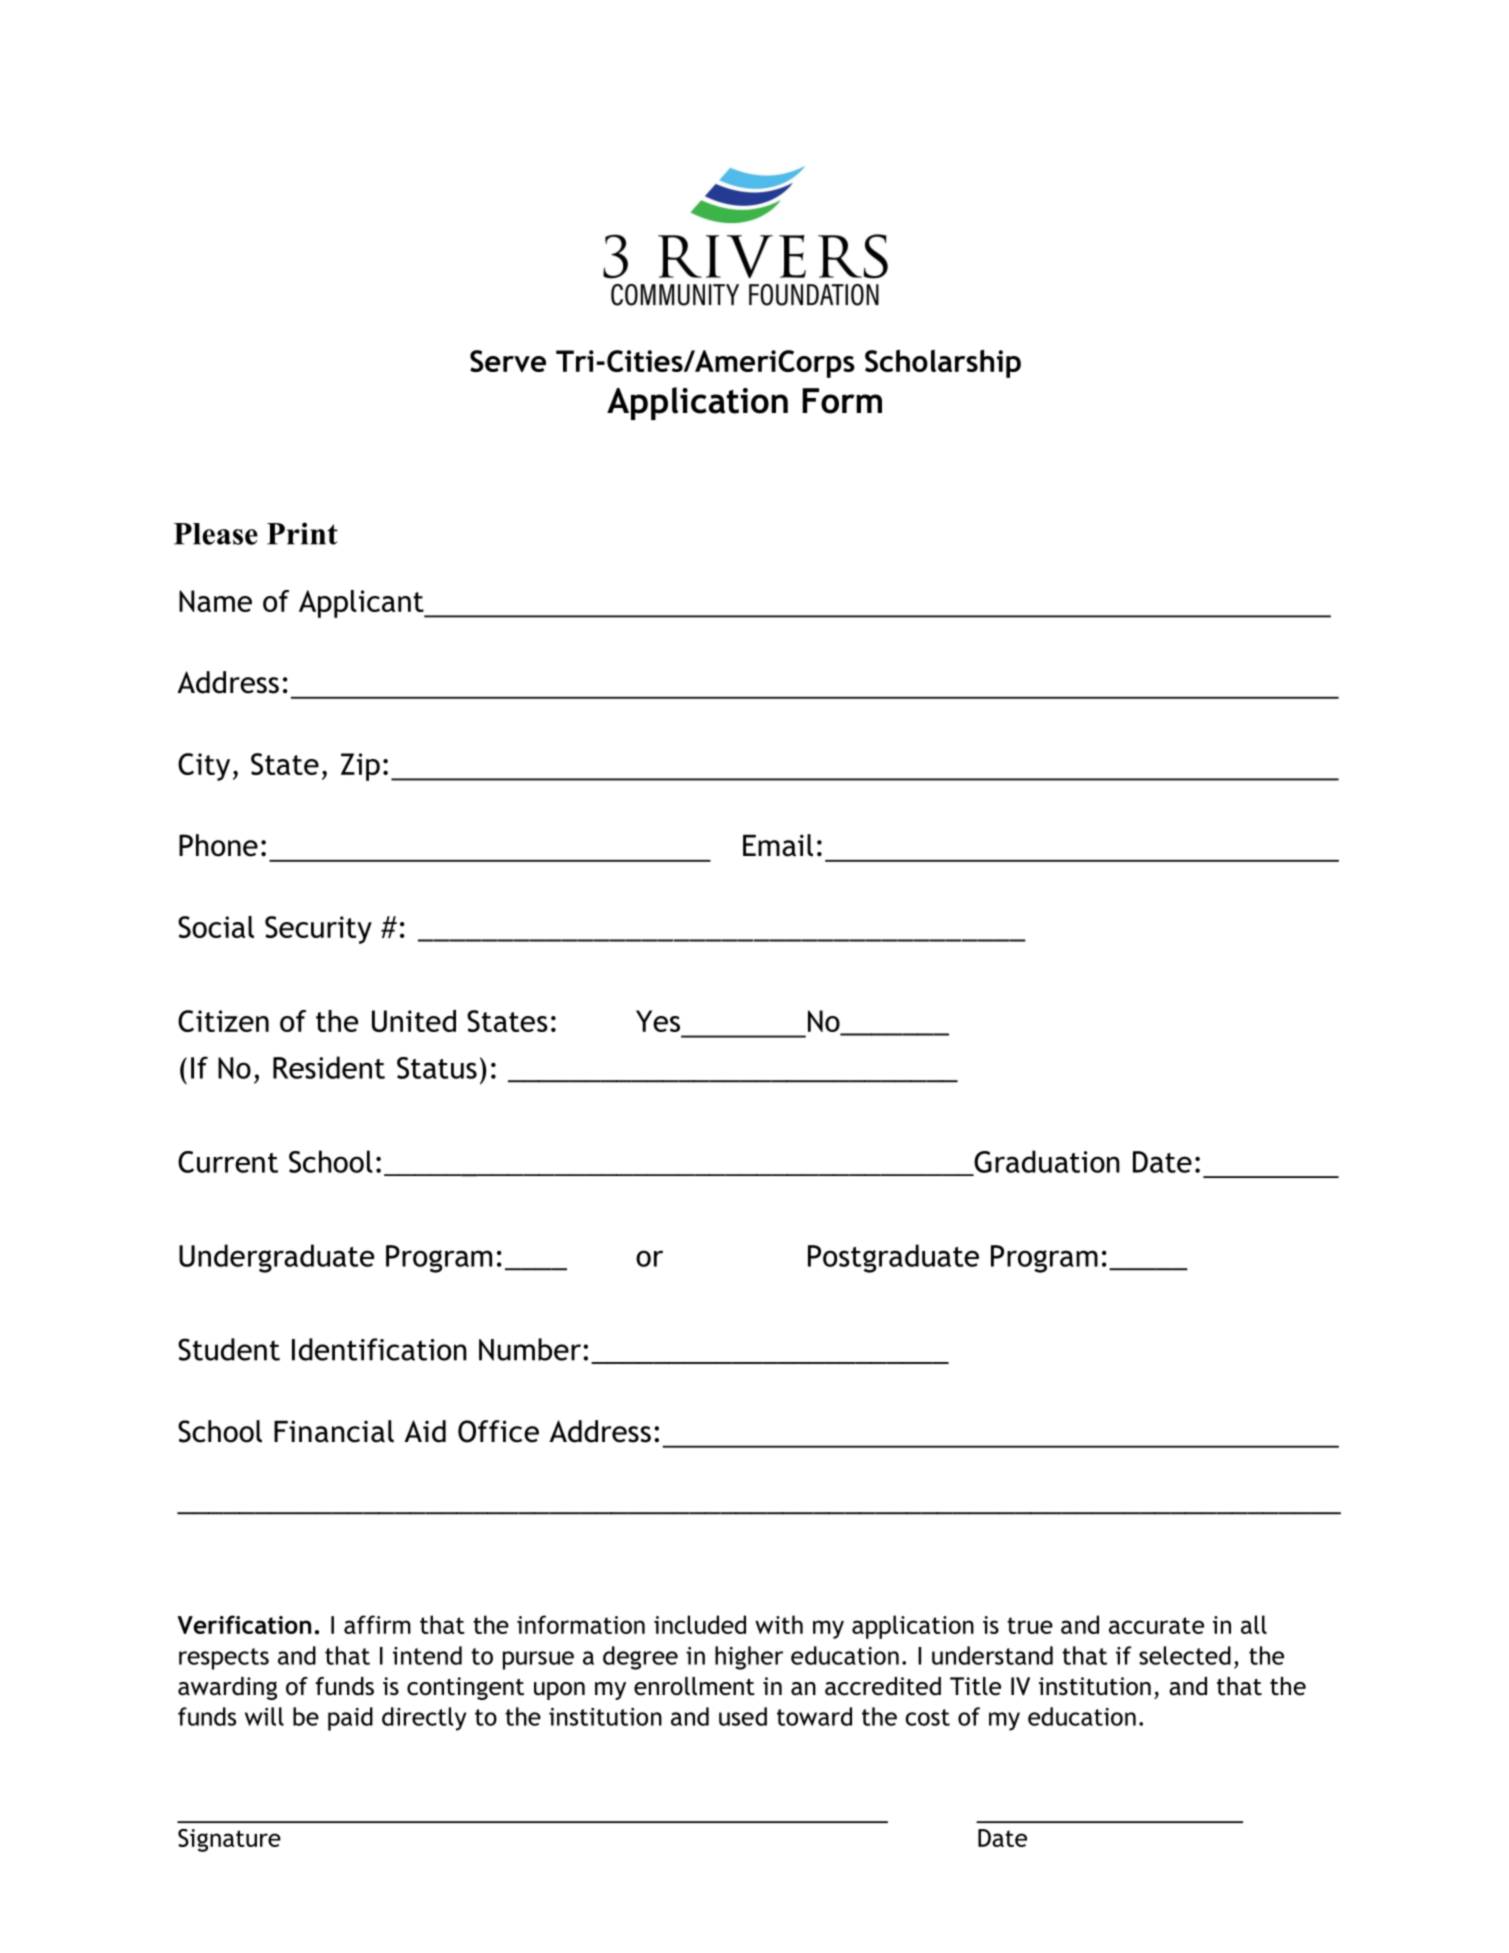  Describe the element at coordinates (302, 533) in the image. I see `Print` at that location.
